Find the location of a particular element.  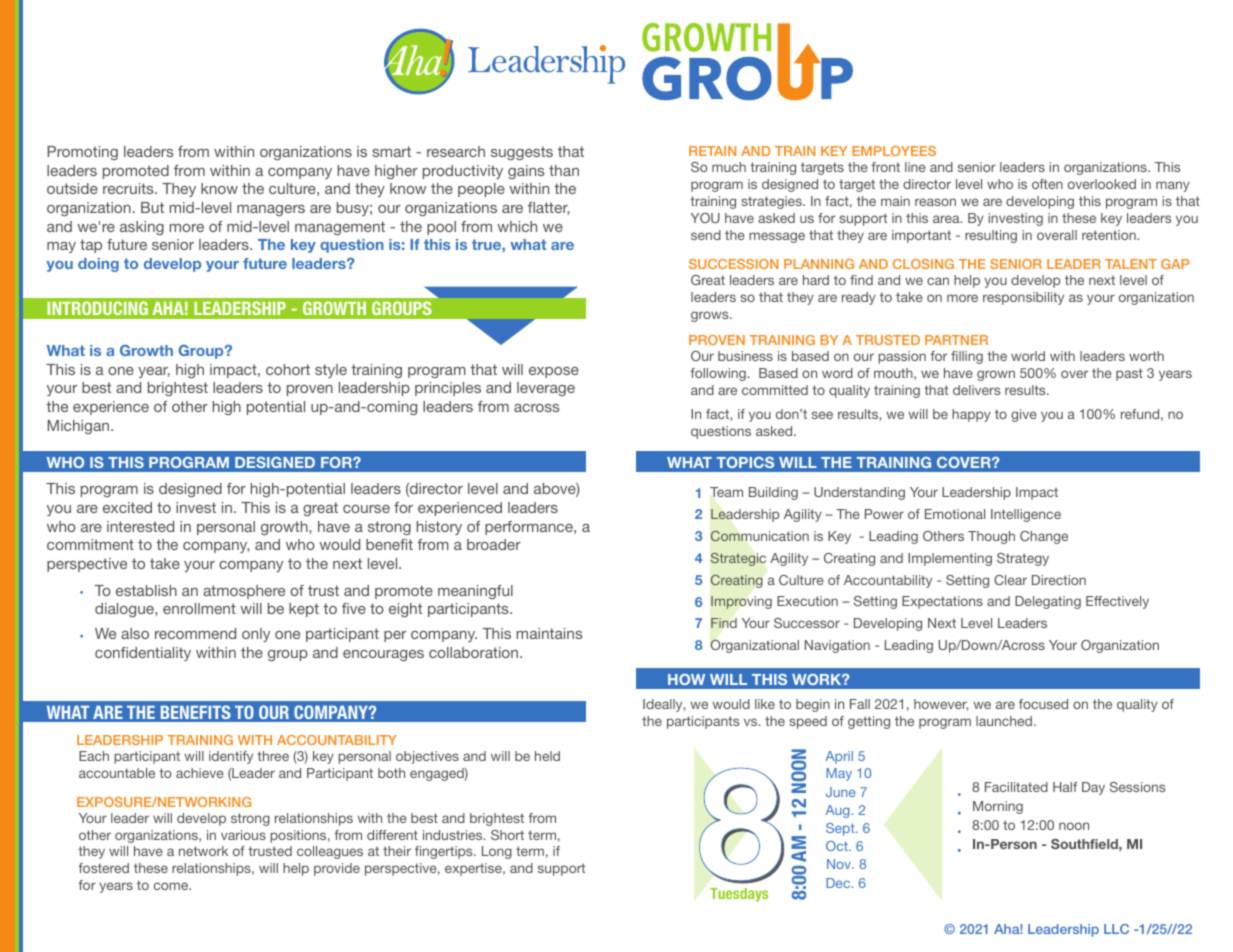

held is located at coordinates (547, 756).
